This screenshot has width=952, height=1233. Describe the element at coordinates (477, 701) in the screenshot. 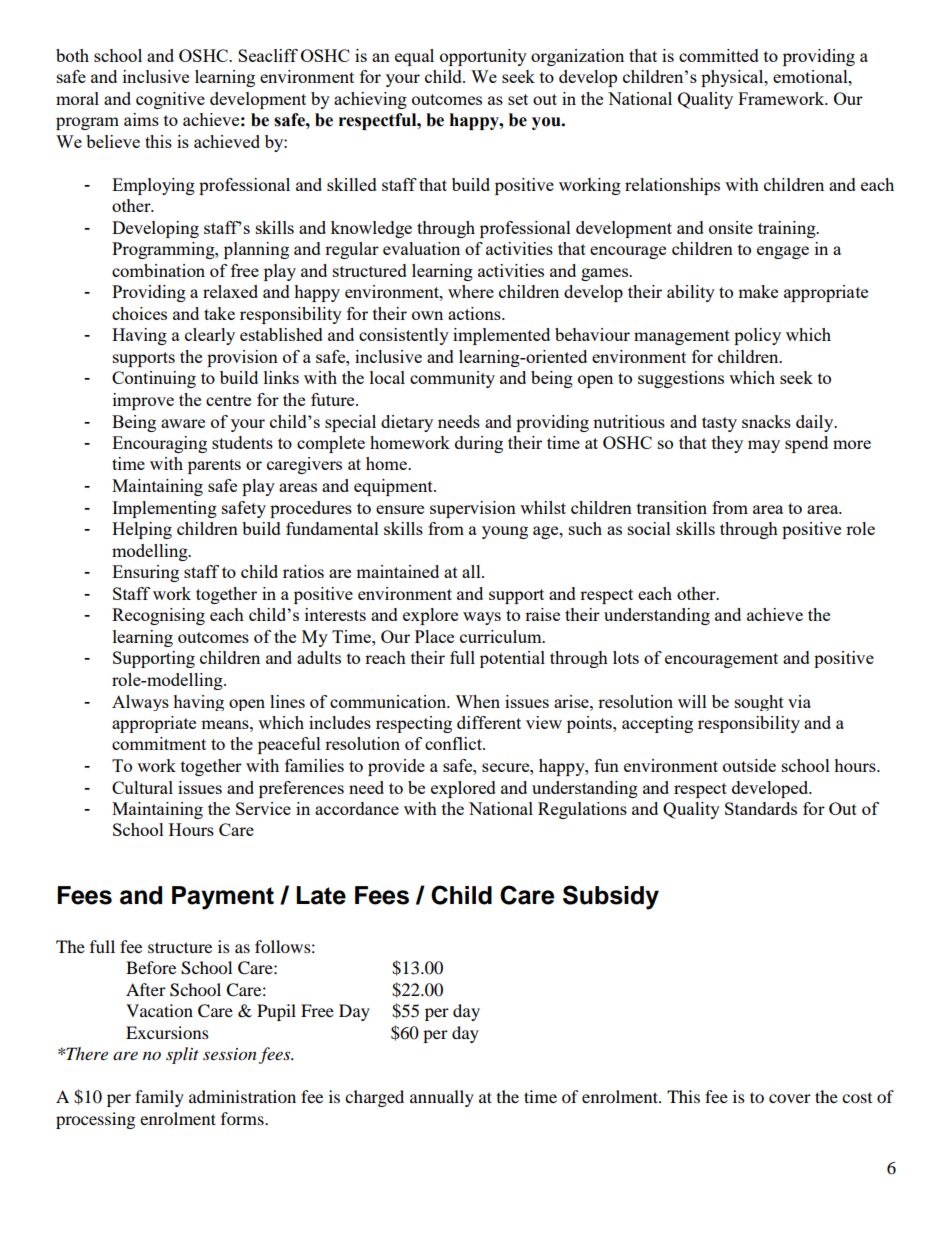

I see `When` at that location.
